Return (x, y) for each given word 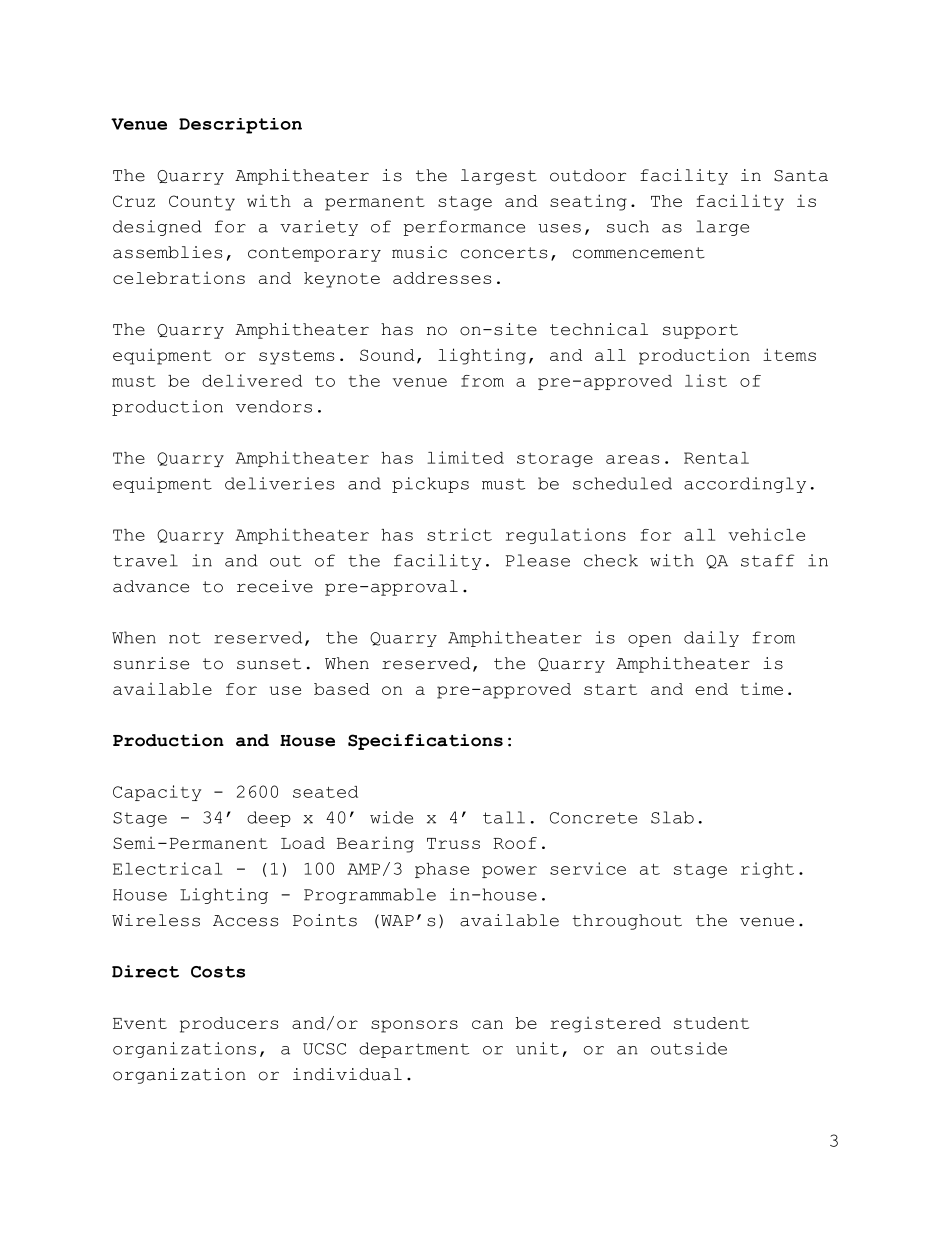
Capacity (157, 793)
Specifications (425, 742)
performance (464, 228)
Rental (716, 458)
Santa (801, 176)
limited (465, 457)
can (487, 1024)
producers (229, 1025)
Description (240, 126)
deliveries (279, 483)
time (762, 689)
